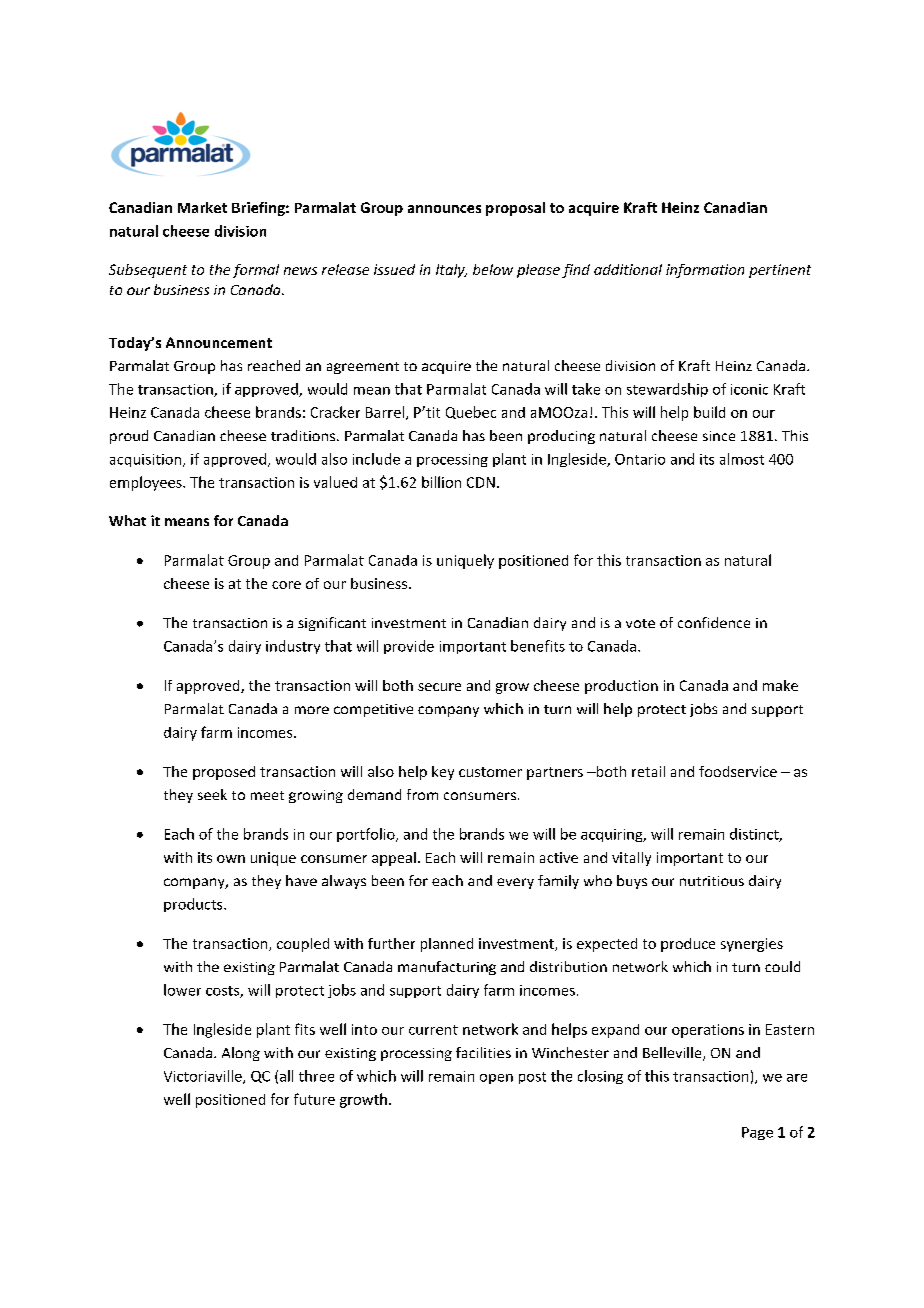  I want to click on confidence, so click(714, 622).
